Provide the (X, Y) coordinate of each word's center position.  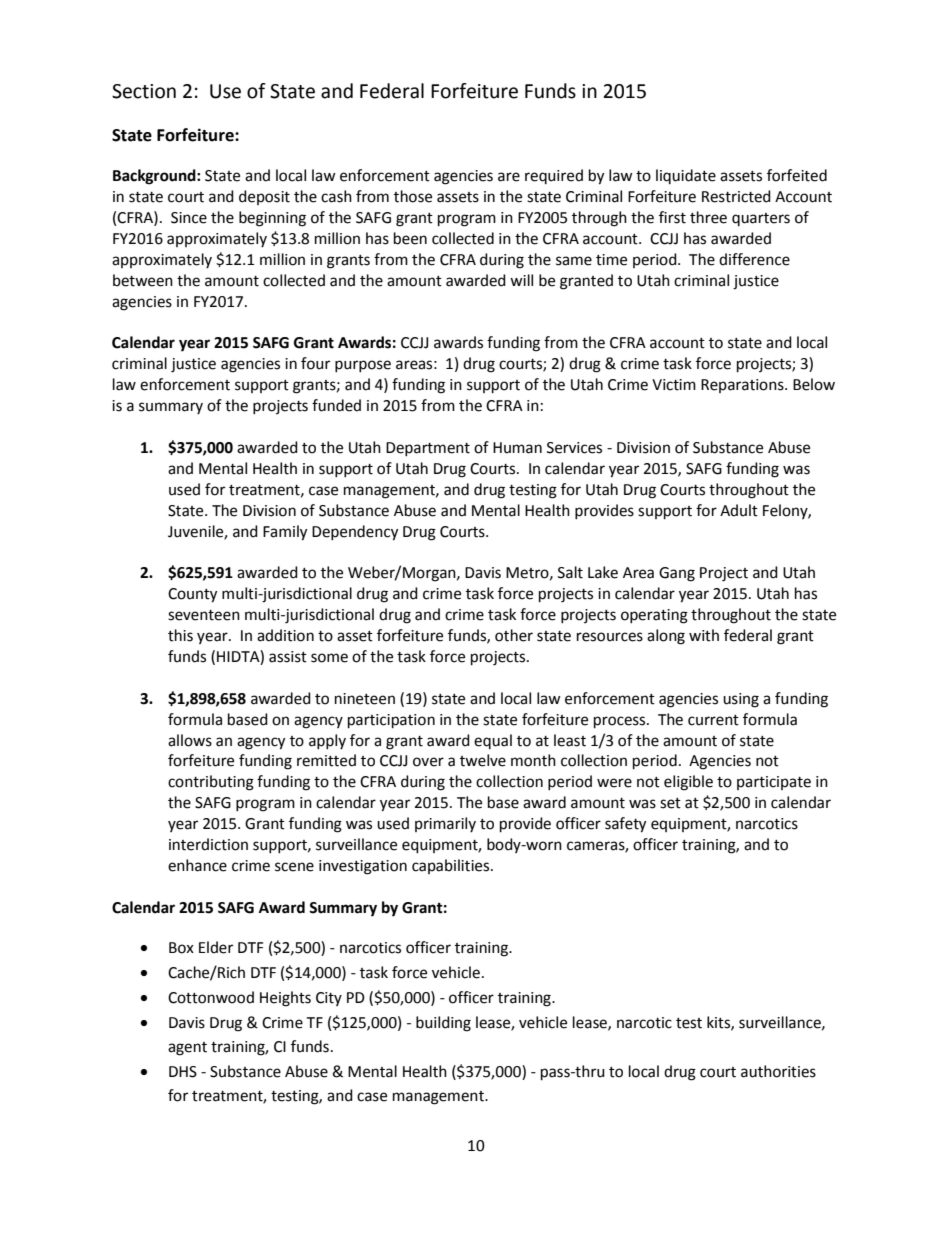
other (514, 635)
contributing (211, 783)
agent (187, 1049)
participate (774, 783)
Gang (677, 574)
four (315, 363)
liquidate (686, 176)
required (554, 176)
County (192, 595)
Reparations (743, 386)
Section (144, 91)
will (521, 280)
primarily (445, 824)
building (443, 1024)
